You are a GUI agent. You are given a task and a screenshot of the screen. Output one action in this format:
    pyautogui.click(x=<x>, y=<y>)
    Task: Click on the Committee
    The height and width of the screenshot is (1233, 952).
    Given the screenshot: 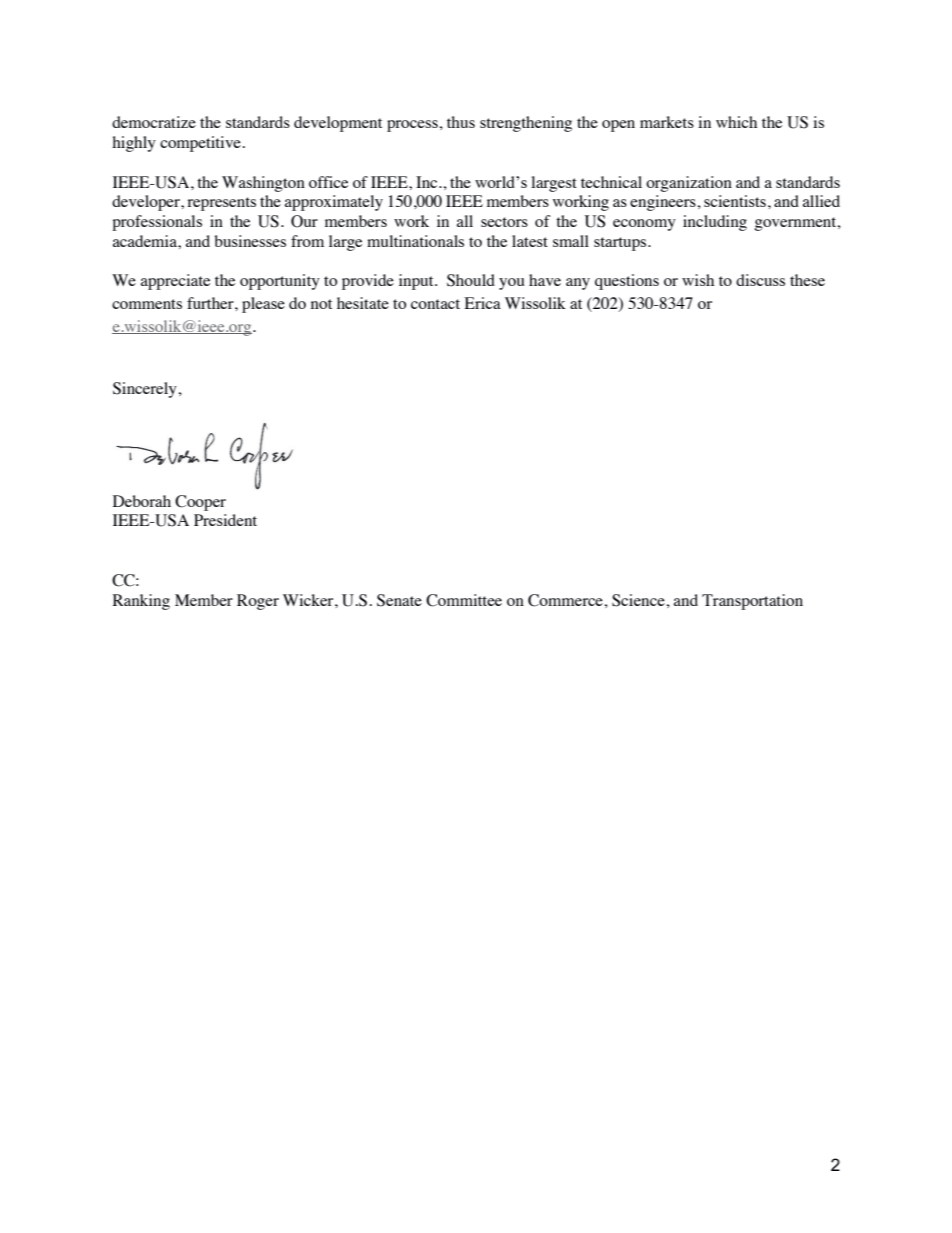 What is the action you would take?
    pyautogui.click(x=464, y=600)
